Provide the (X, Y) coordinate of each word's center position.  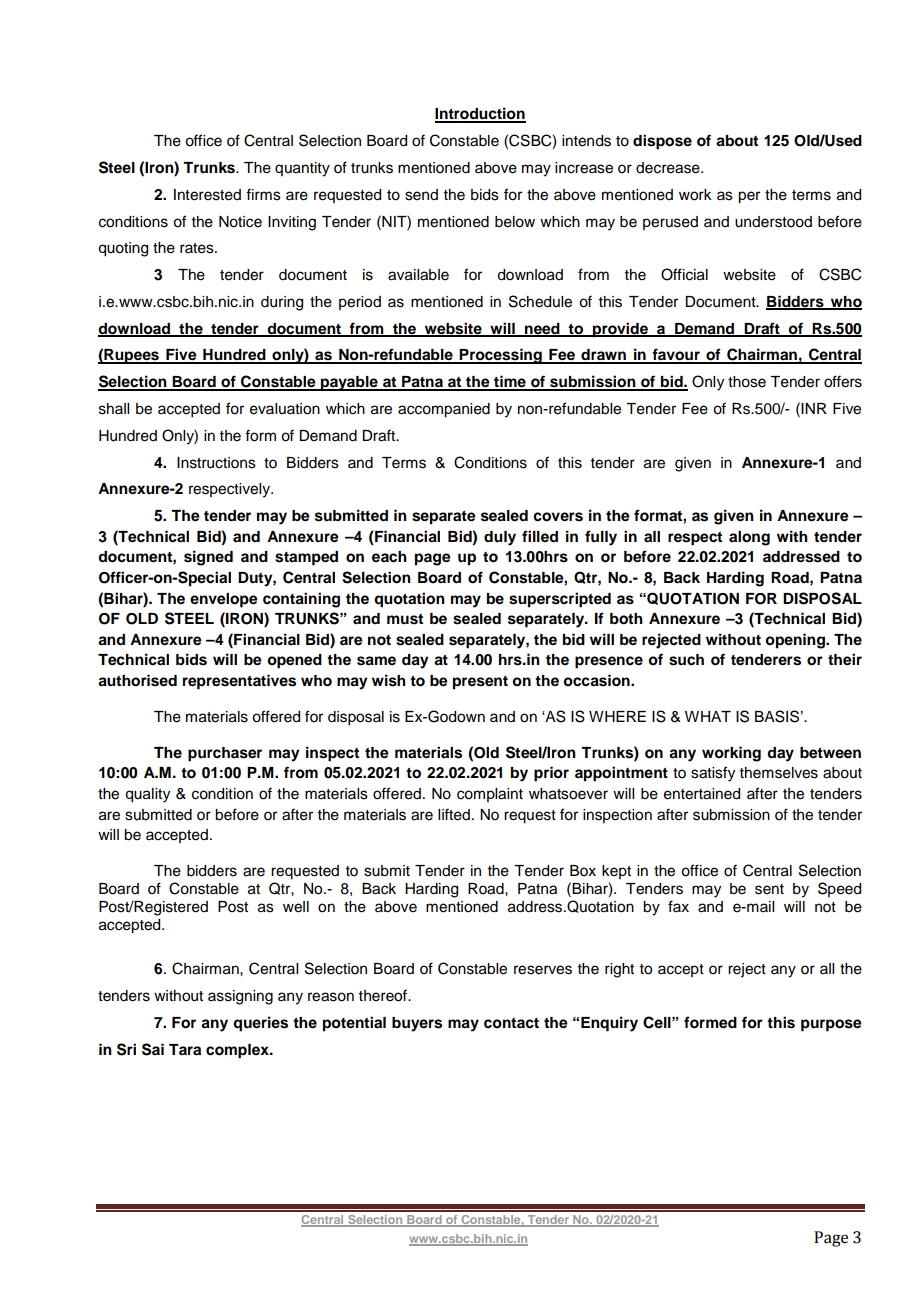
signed (208, 558)
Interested (207, 195)
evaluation (285, 409)
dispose (662, 142)
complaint (490, 795)
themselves (779, 773)
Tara (185, 1049)
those (747, 382)
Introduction (480, 114)
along (749, 538)
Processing (501, 356)
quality (147, 795)
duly (500, 538)
